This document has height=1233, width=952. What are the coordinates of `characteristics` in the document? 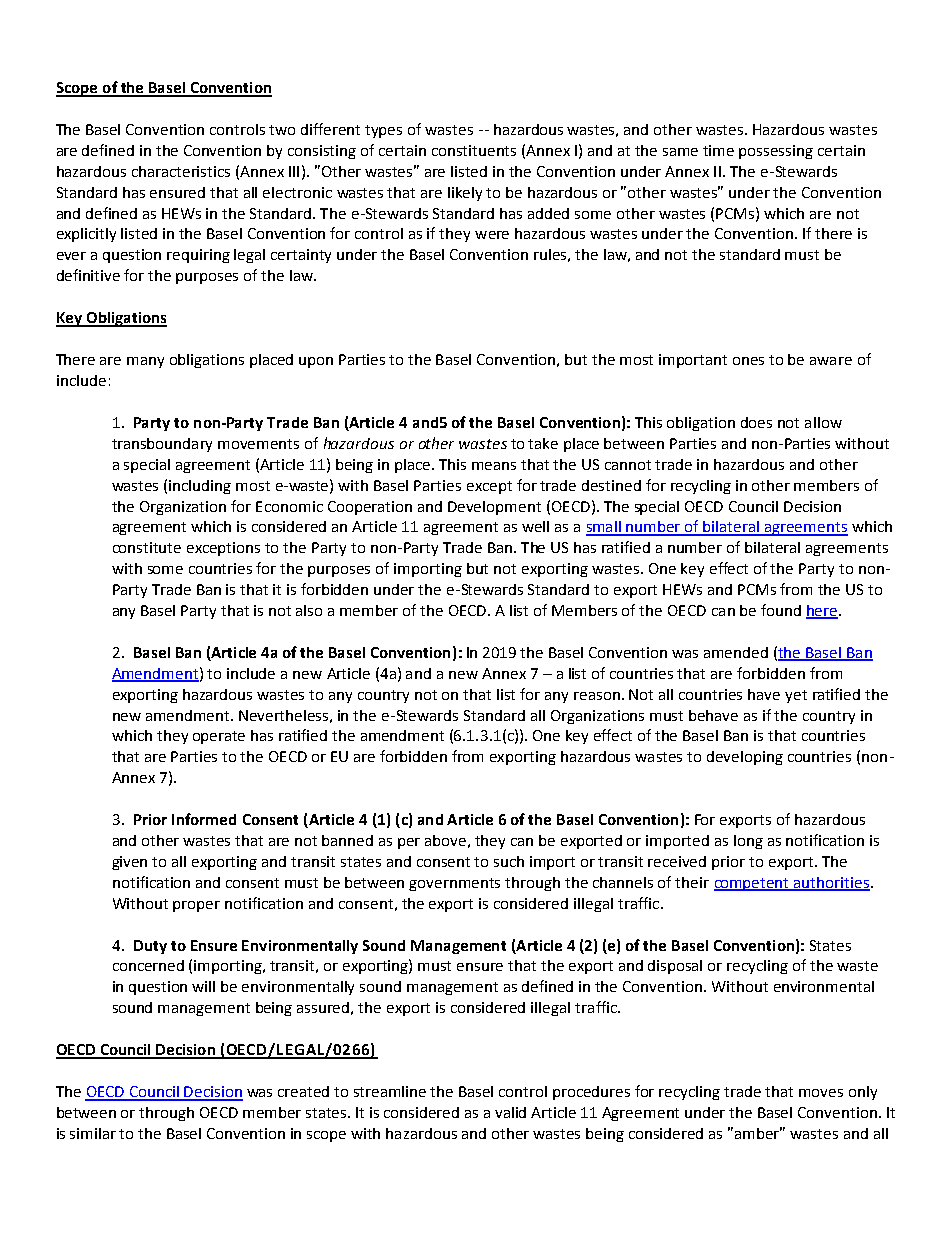 It's located at (181, 171).
